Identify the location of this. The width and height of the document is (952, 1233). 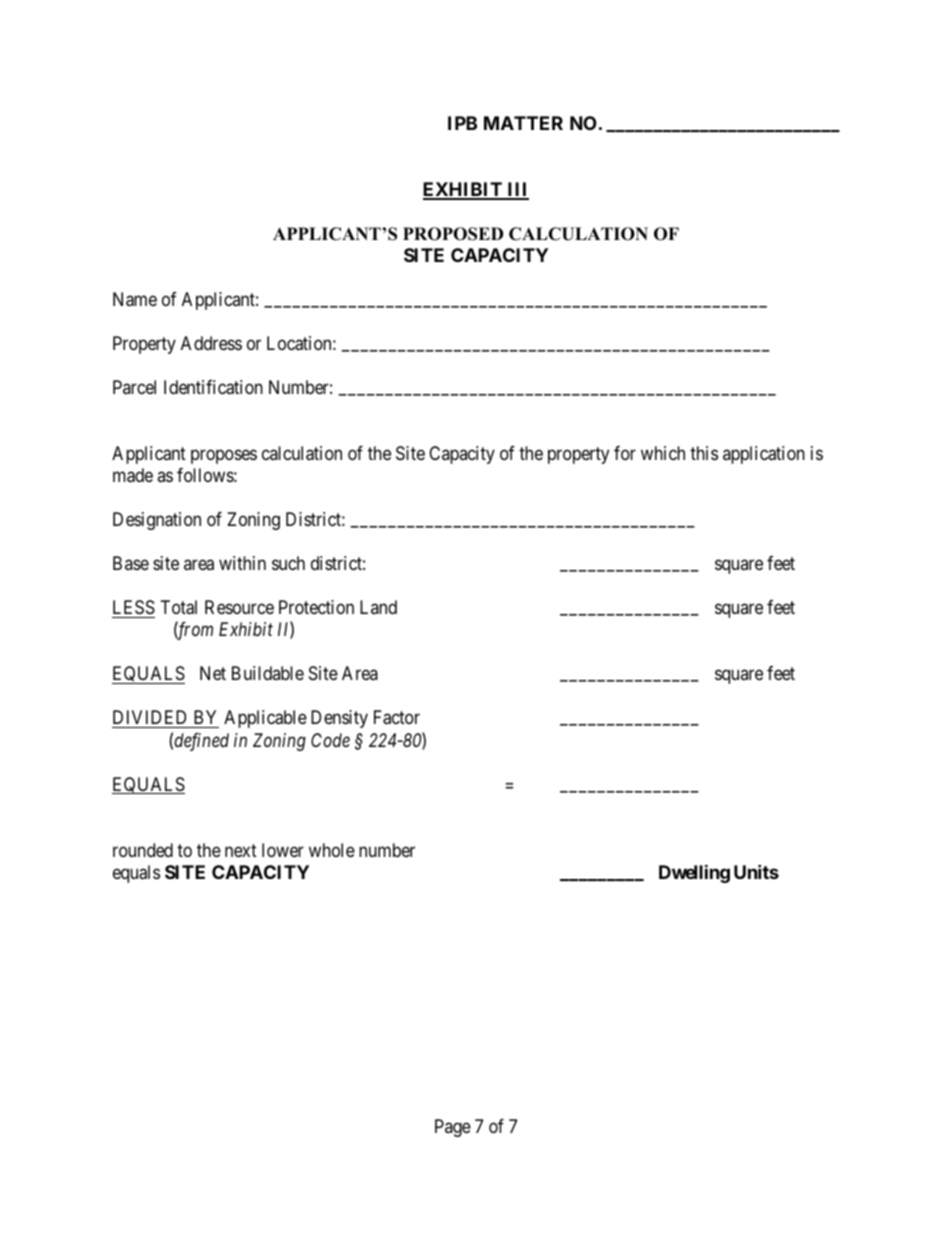
(704, 453).
